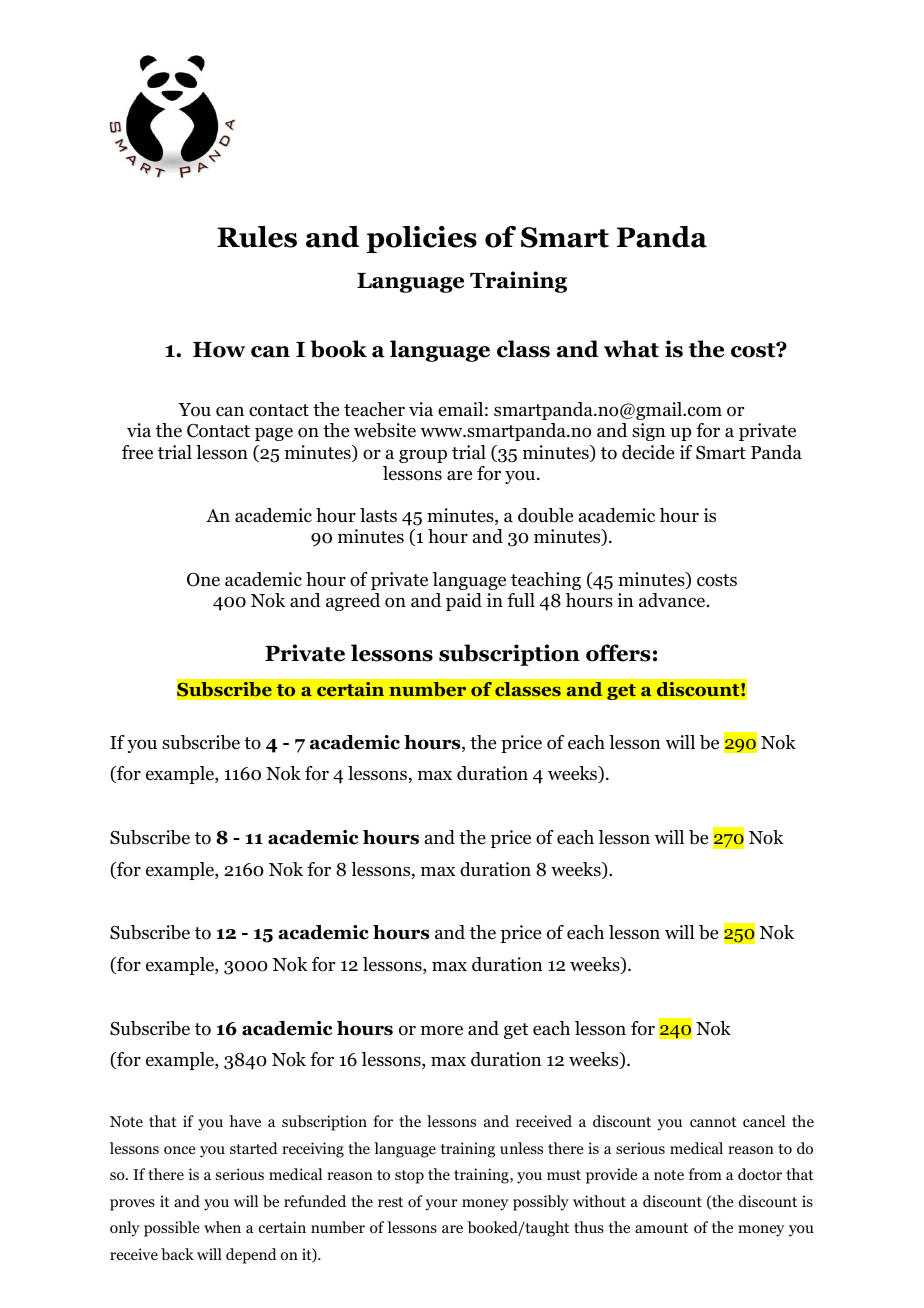  Describe the element at coordinates (713, 1122) in the document. I see `cannot` at that location.
